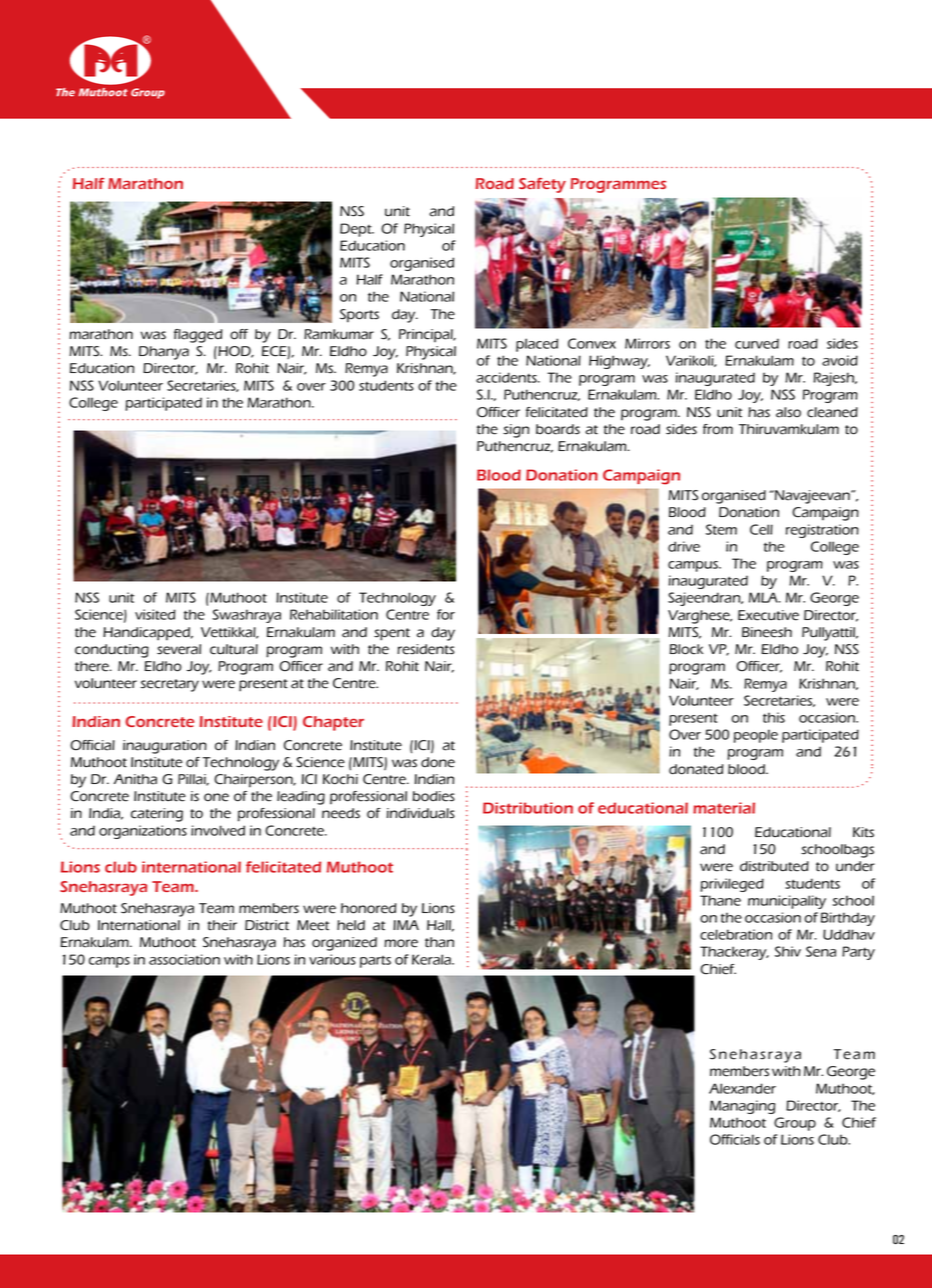 Image resolution: width=932 pixels, height=1288 pixels. Describe the element at coordinates (516, 431) in the page. I see `sign` at that location.
